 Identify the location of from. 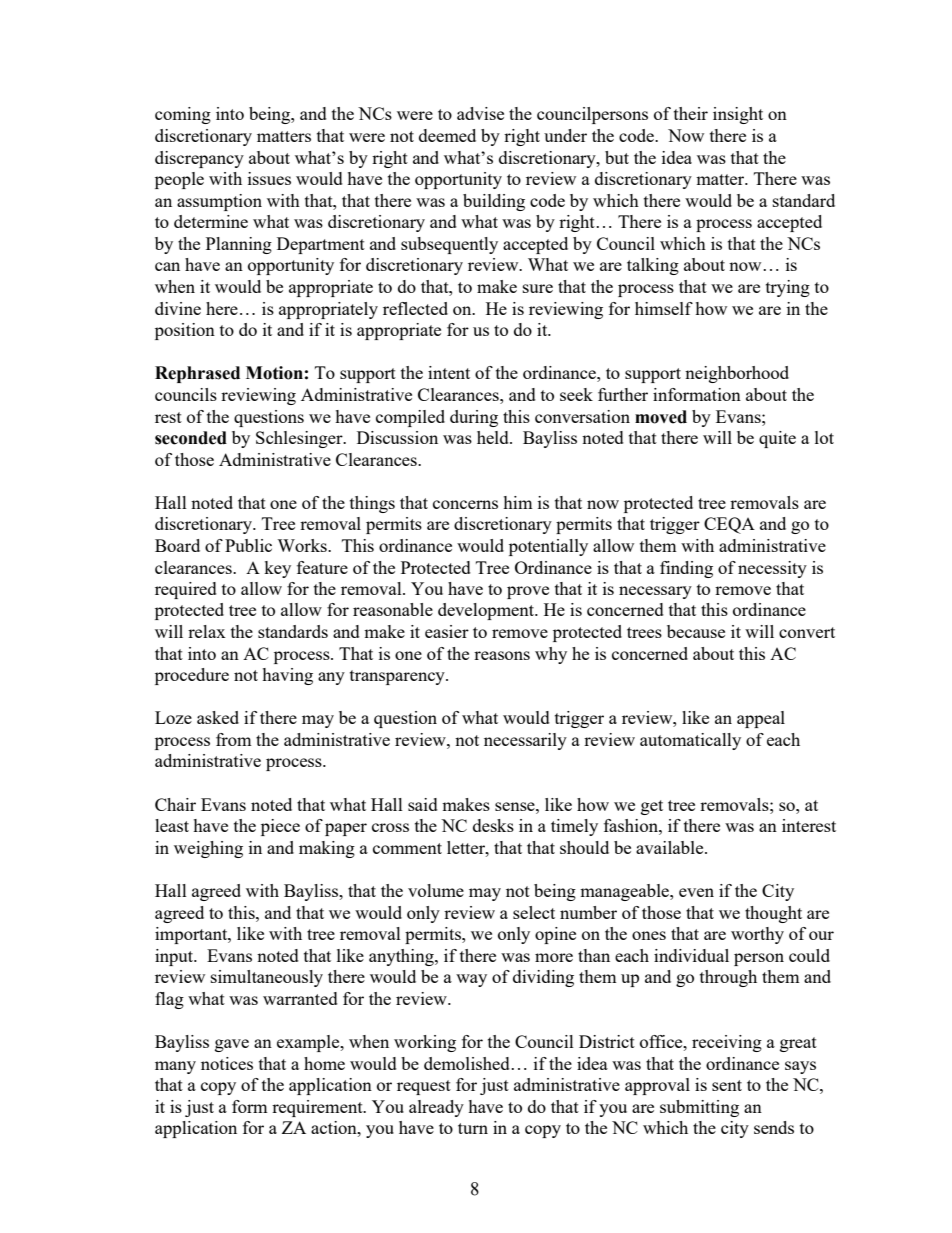
(234, 739).
